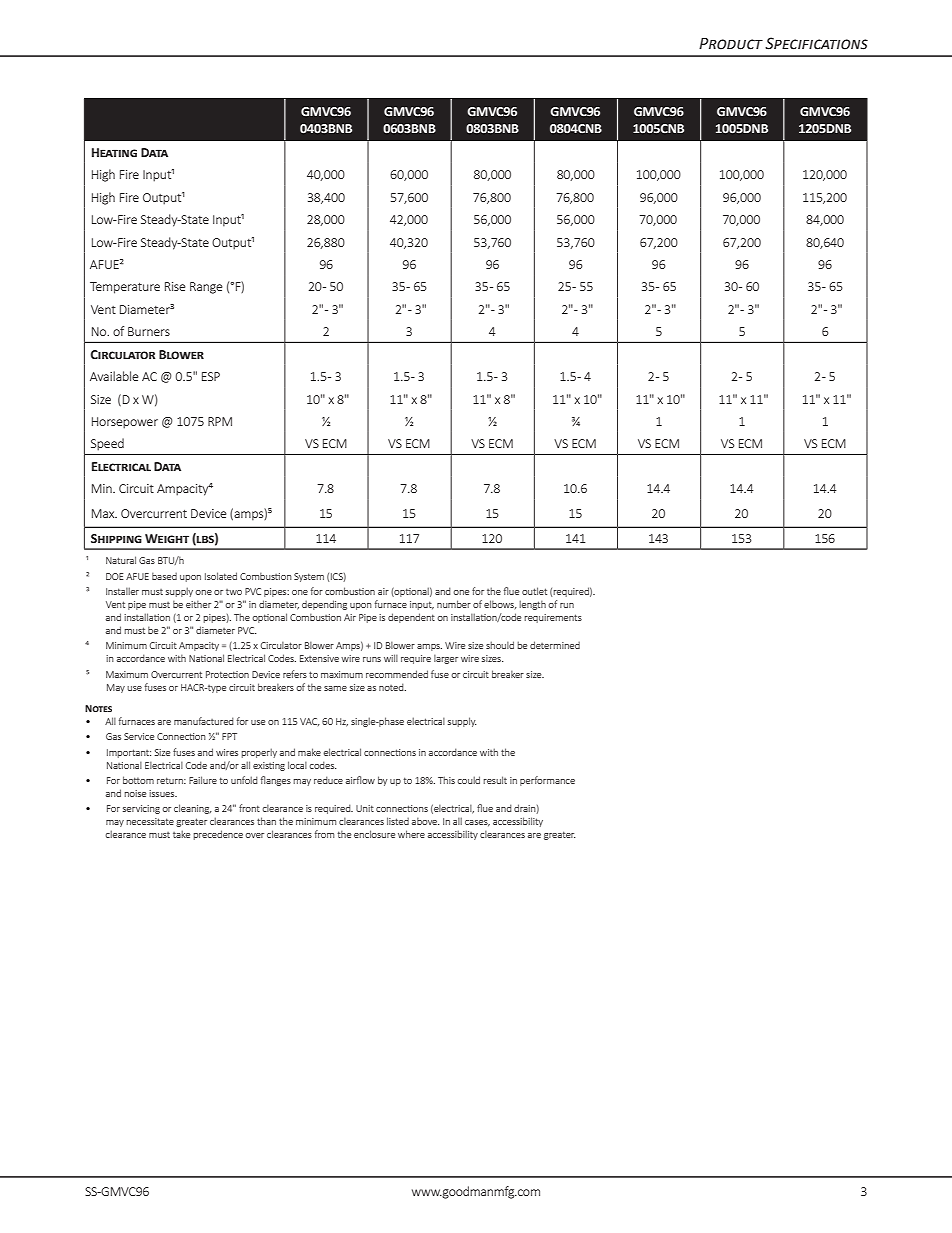 This screenshot has height=1233, width=952. What do you see at coordinates (211, 376) in the screenshot?
I see `ESP` at bounding box center [211, 376].
